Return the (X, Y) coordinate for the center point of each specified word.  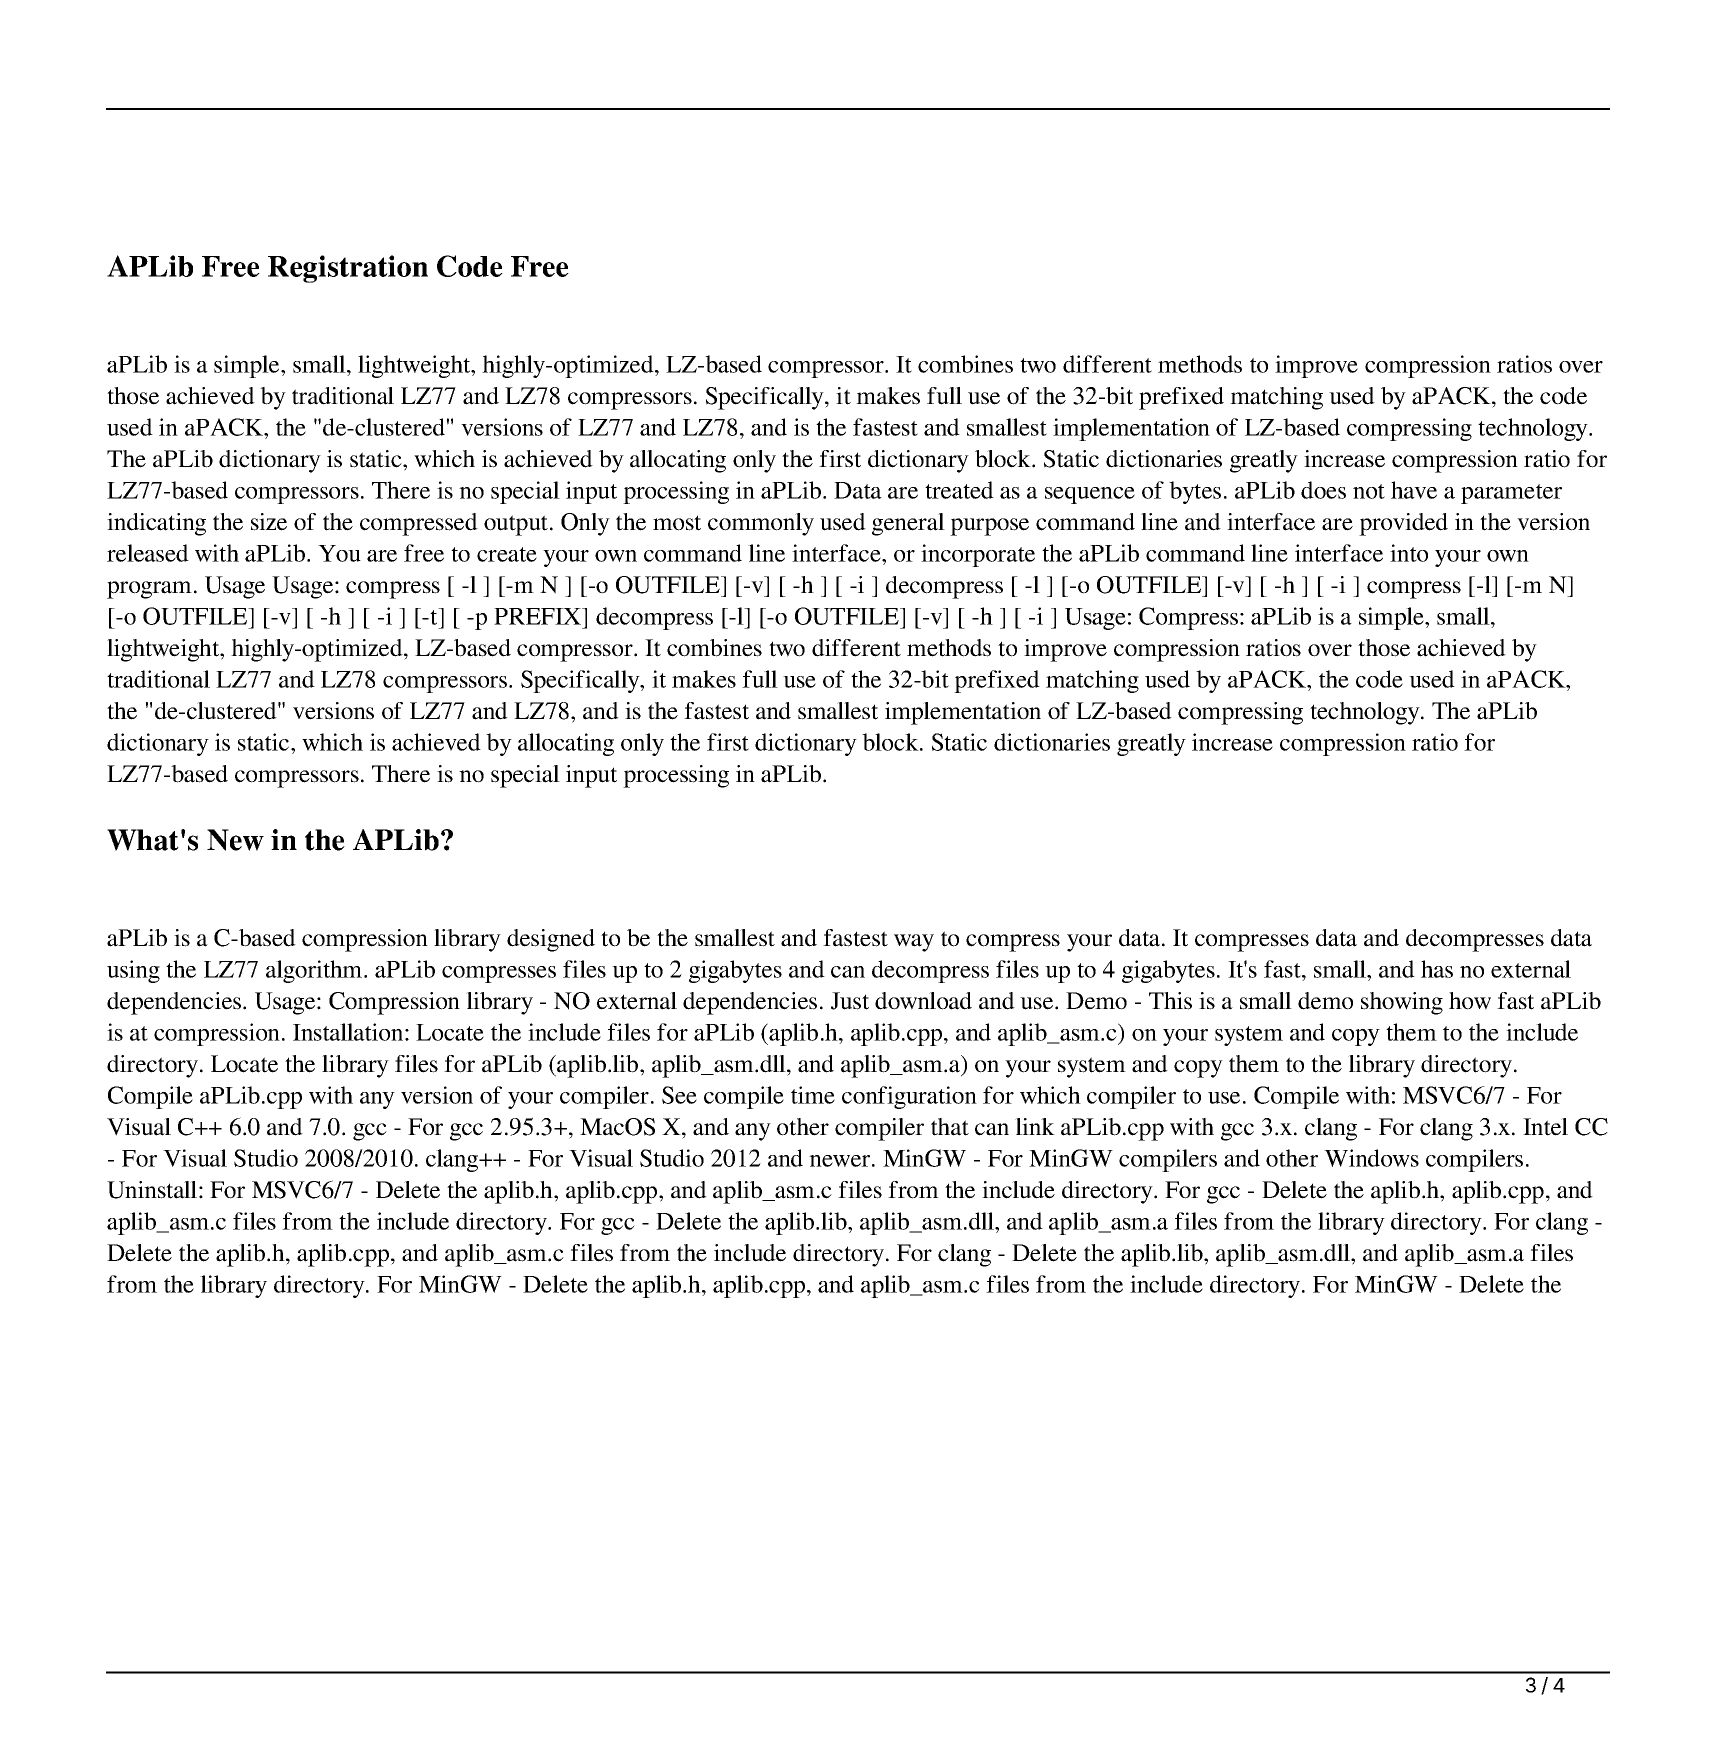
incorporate (978, 555)
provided (1403, 524)
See (679, 1095)
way (914, 943)
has (1437, 969)
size (269, 522)
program (149, 590)
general (908, 524)
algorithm (315, 971)
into (1409, 553)
